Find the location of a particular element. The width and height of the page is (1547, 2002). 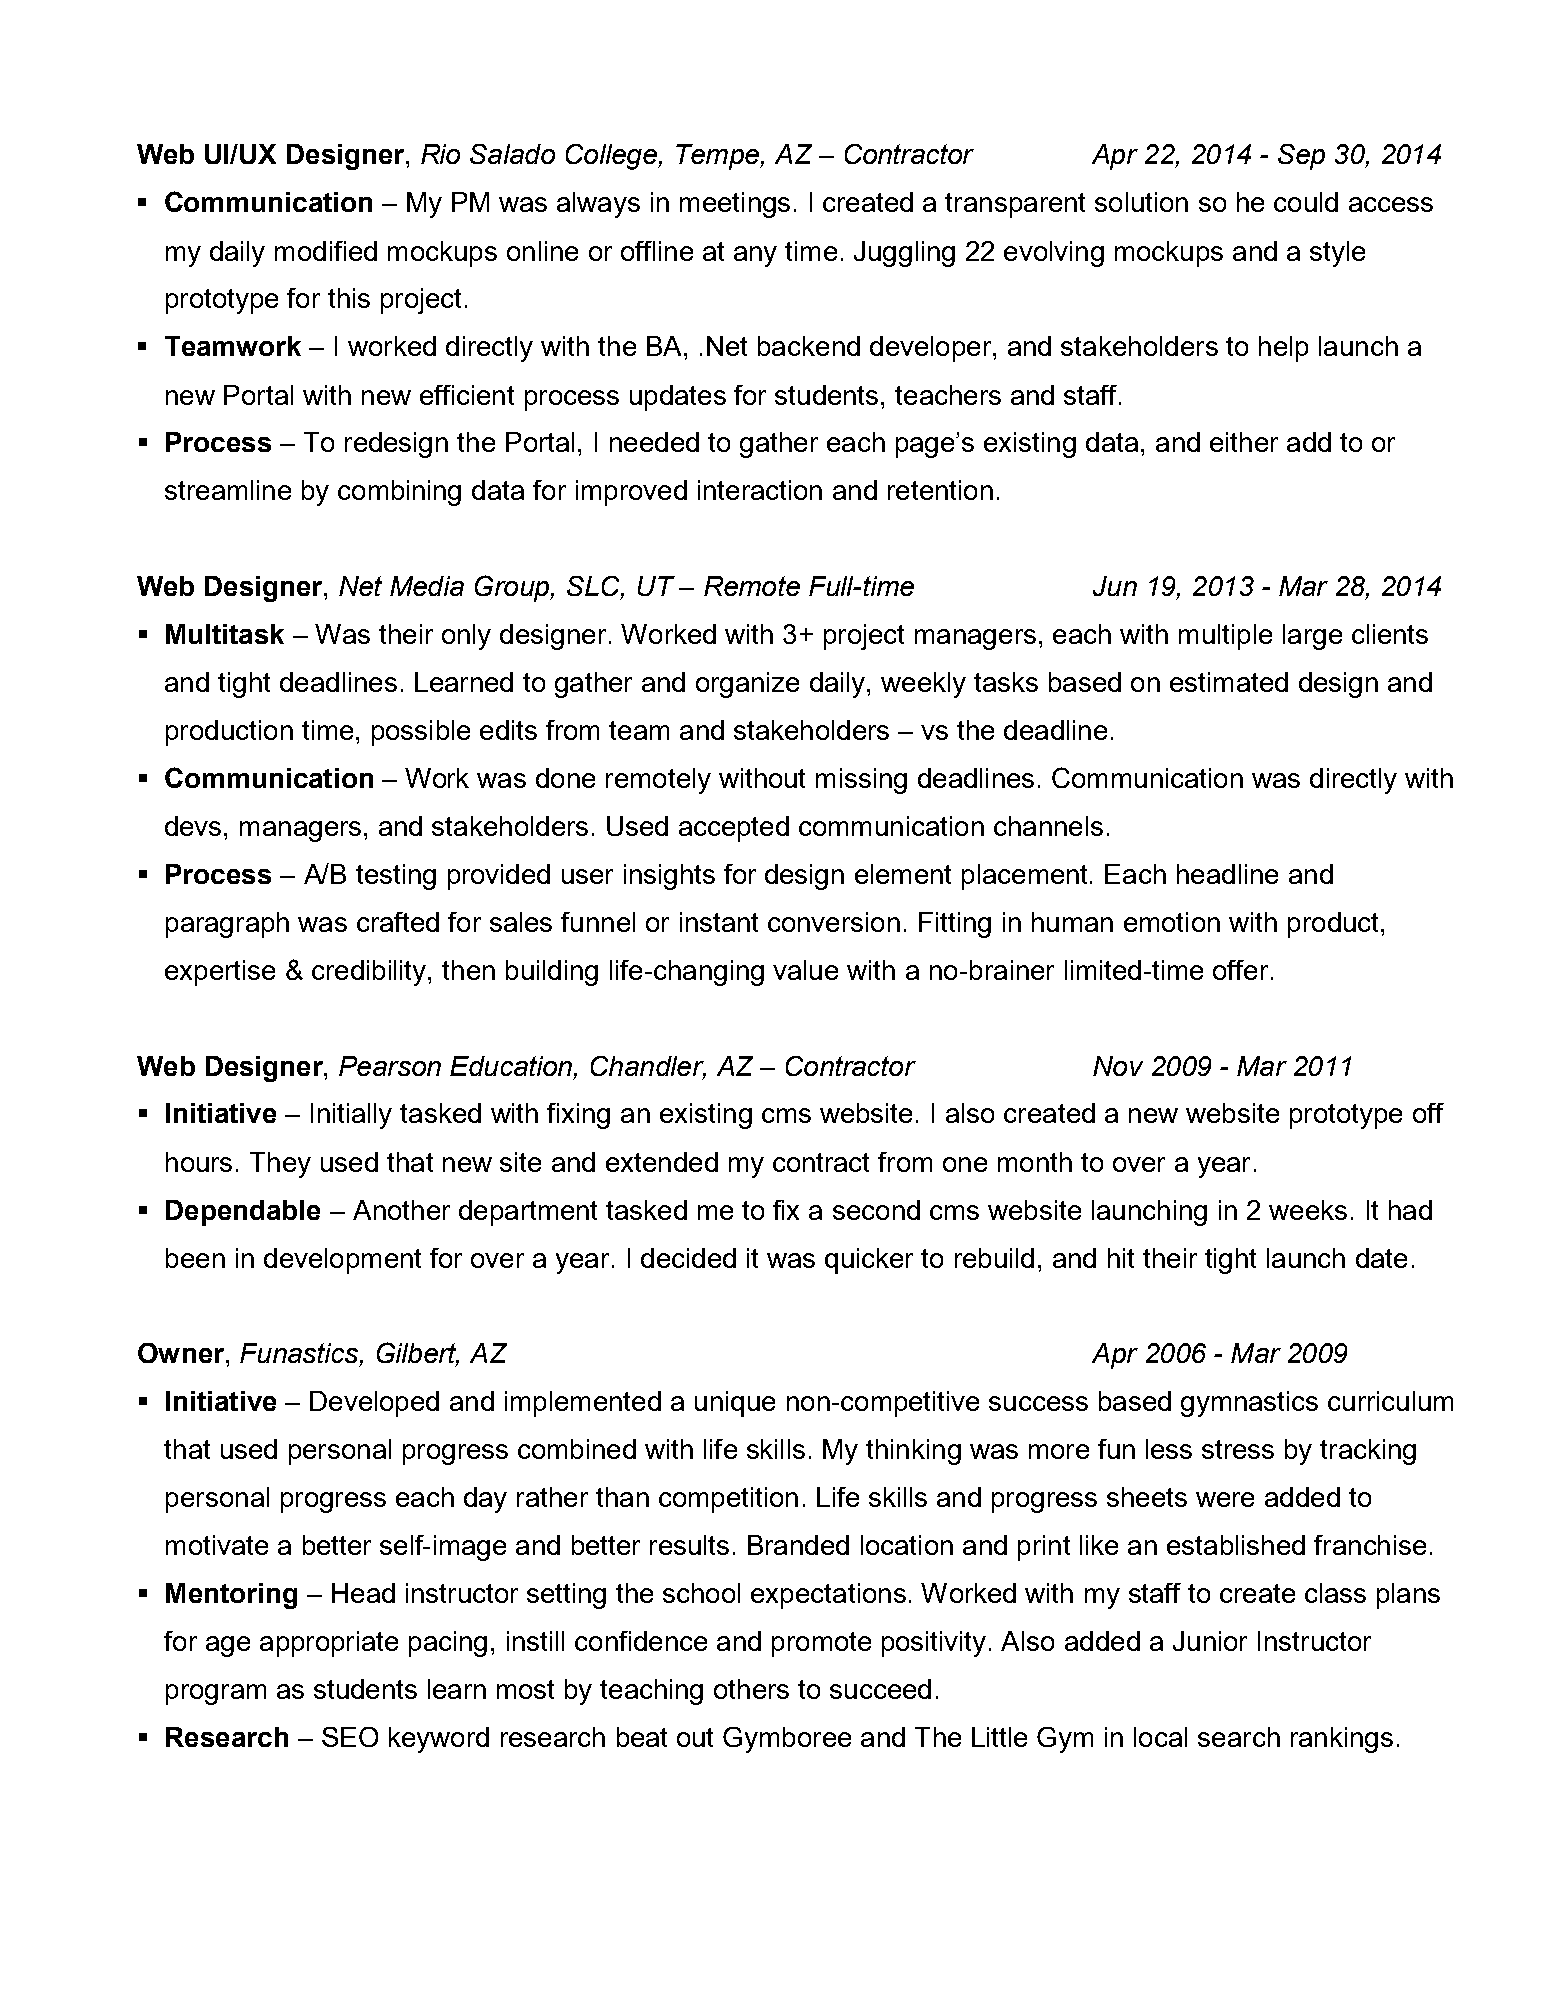

gymnastics is located at coordinates (1249, 1404).
